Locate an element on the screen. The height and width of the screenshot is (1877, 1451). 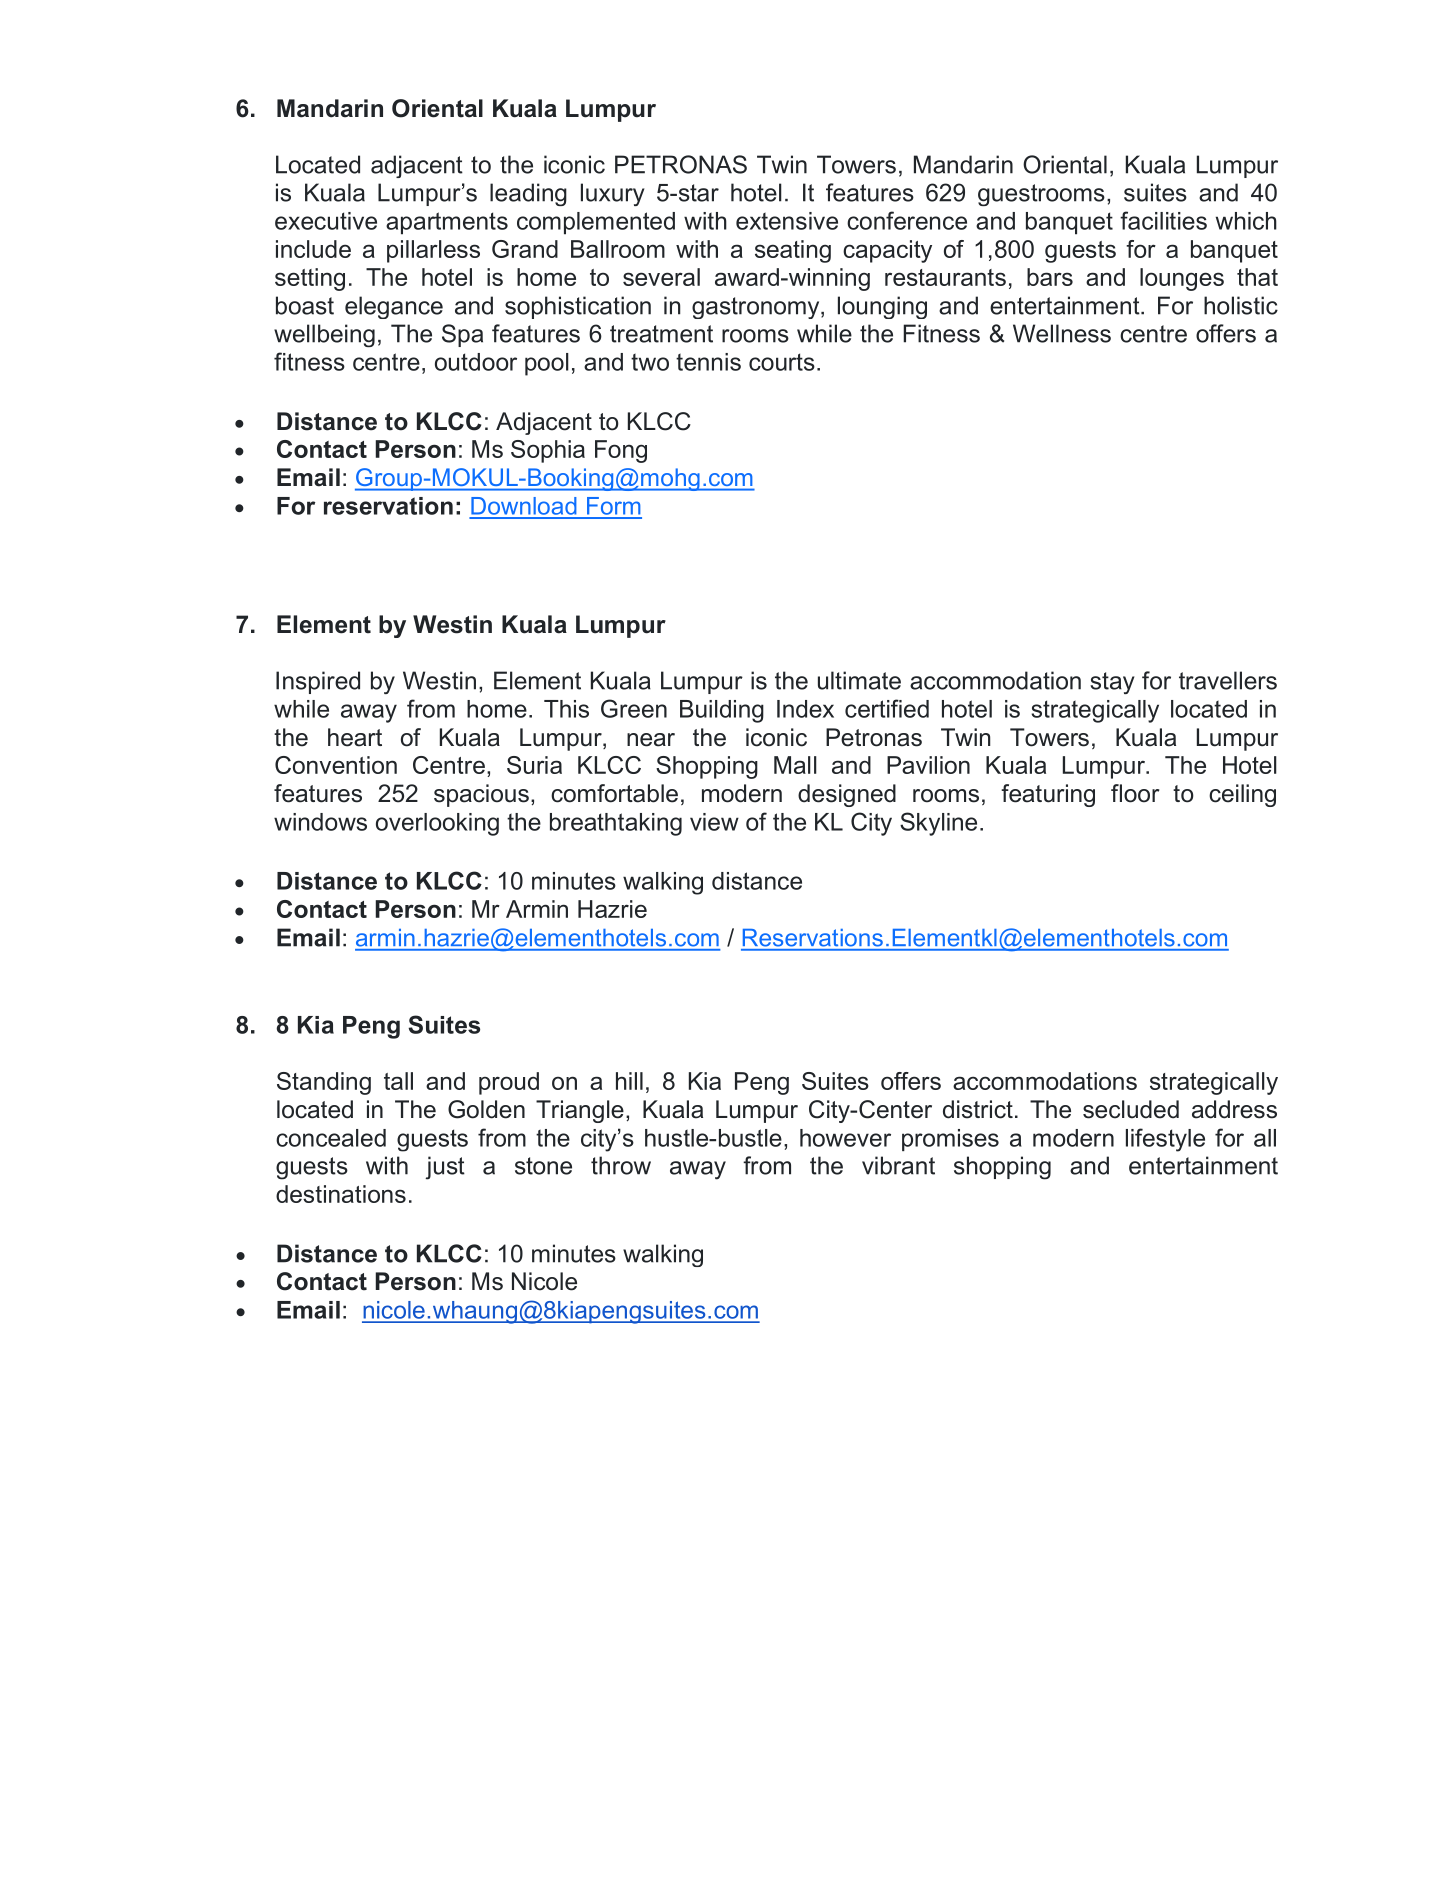
facilities is located at coordinates (1163, 220).
